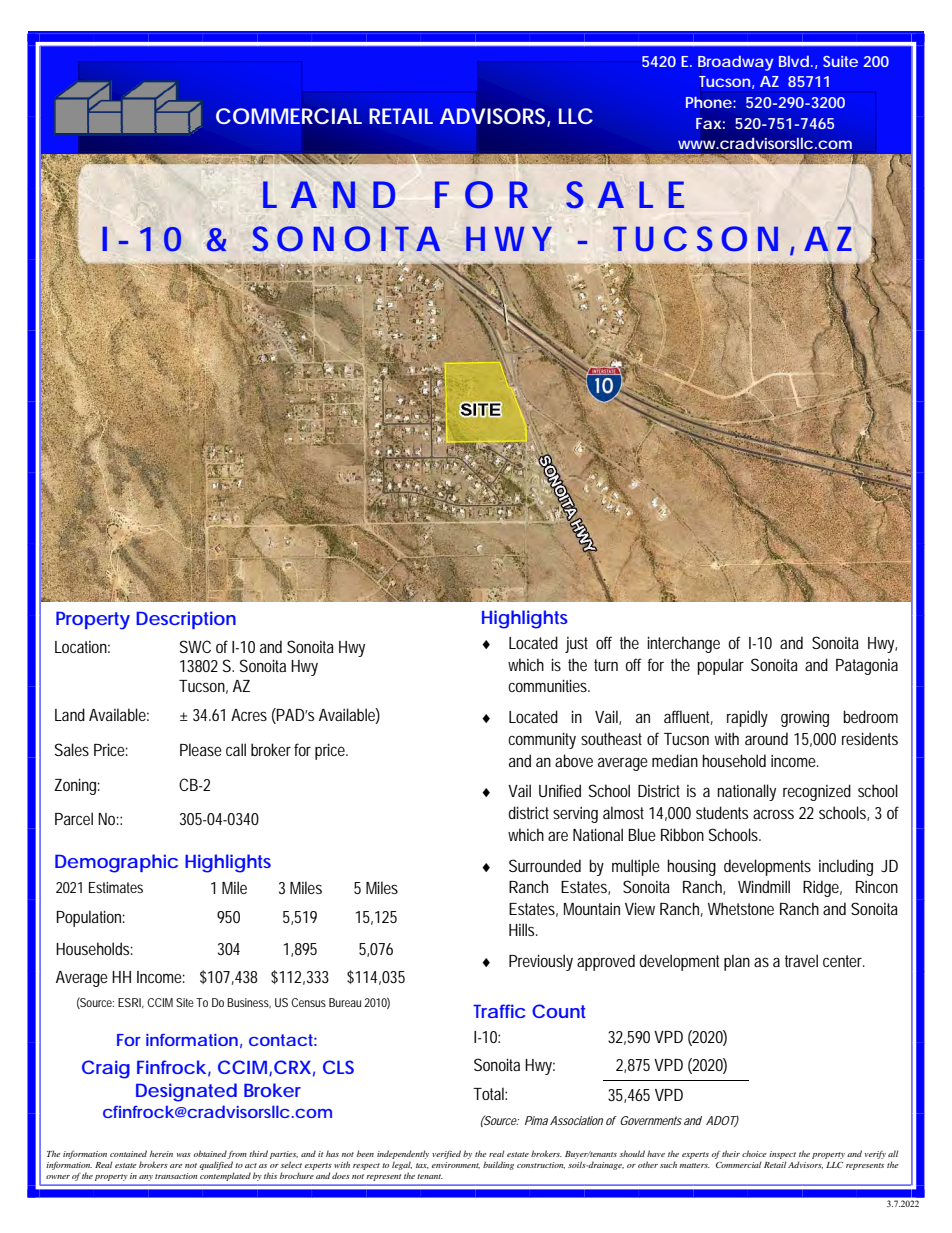 Image resolution: width=952 pixels, height=1233 pixels. Describe the element at coordinates (576, 645) in the document. I see `just` at that location.
